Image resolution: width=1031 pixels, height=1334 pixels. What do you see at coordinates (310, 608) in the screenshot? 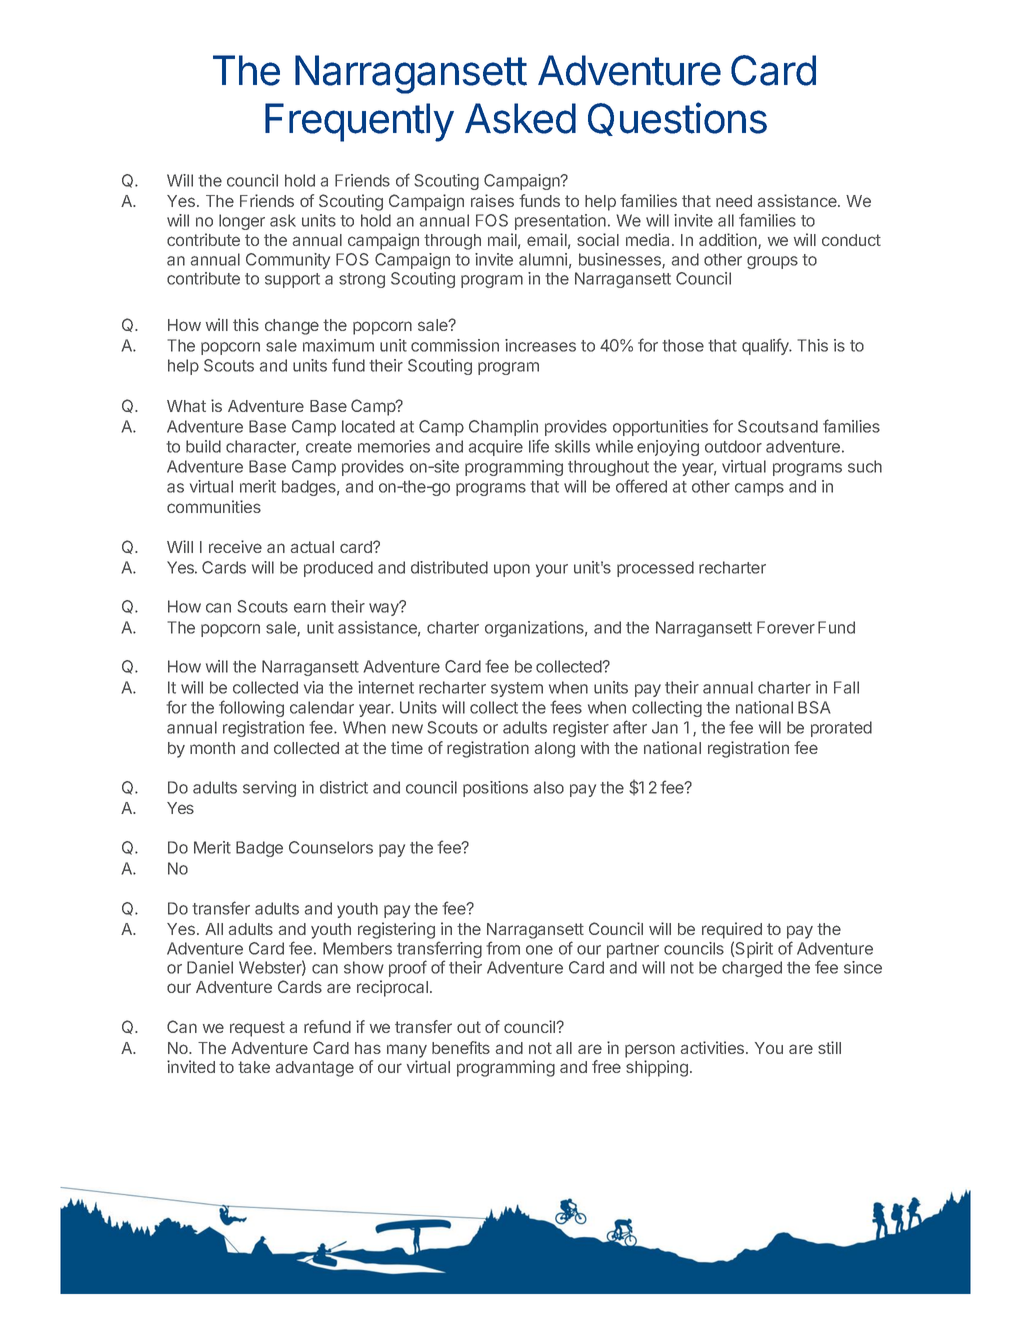
I see `earn` at bounding box center [310, 608].
